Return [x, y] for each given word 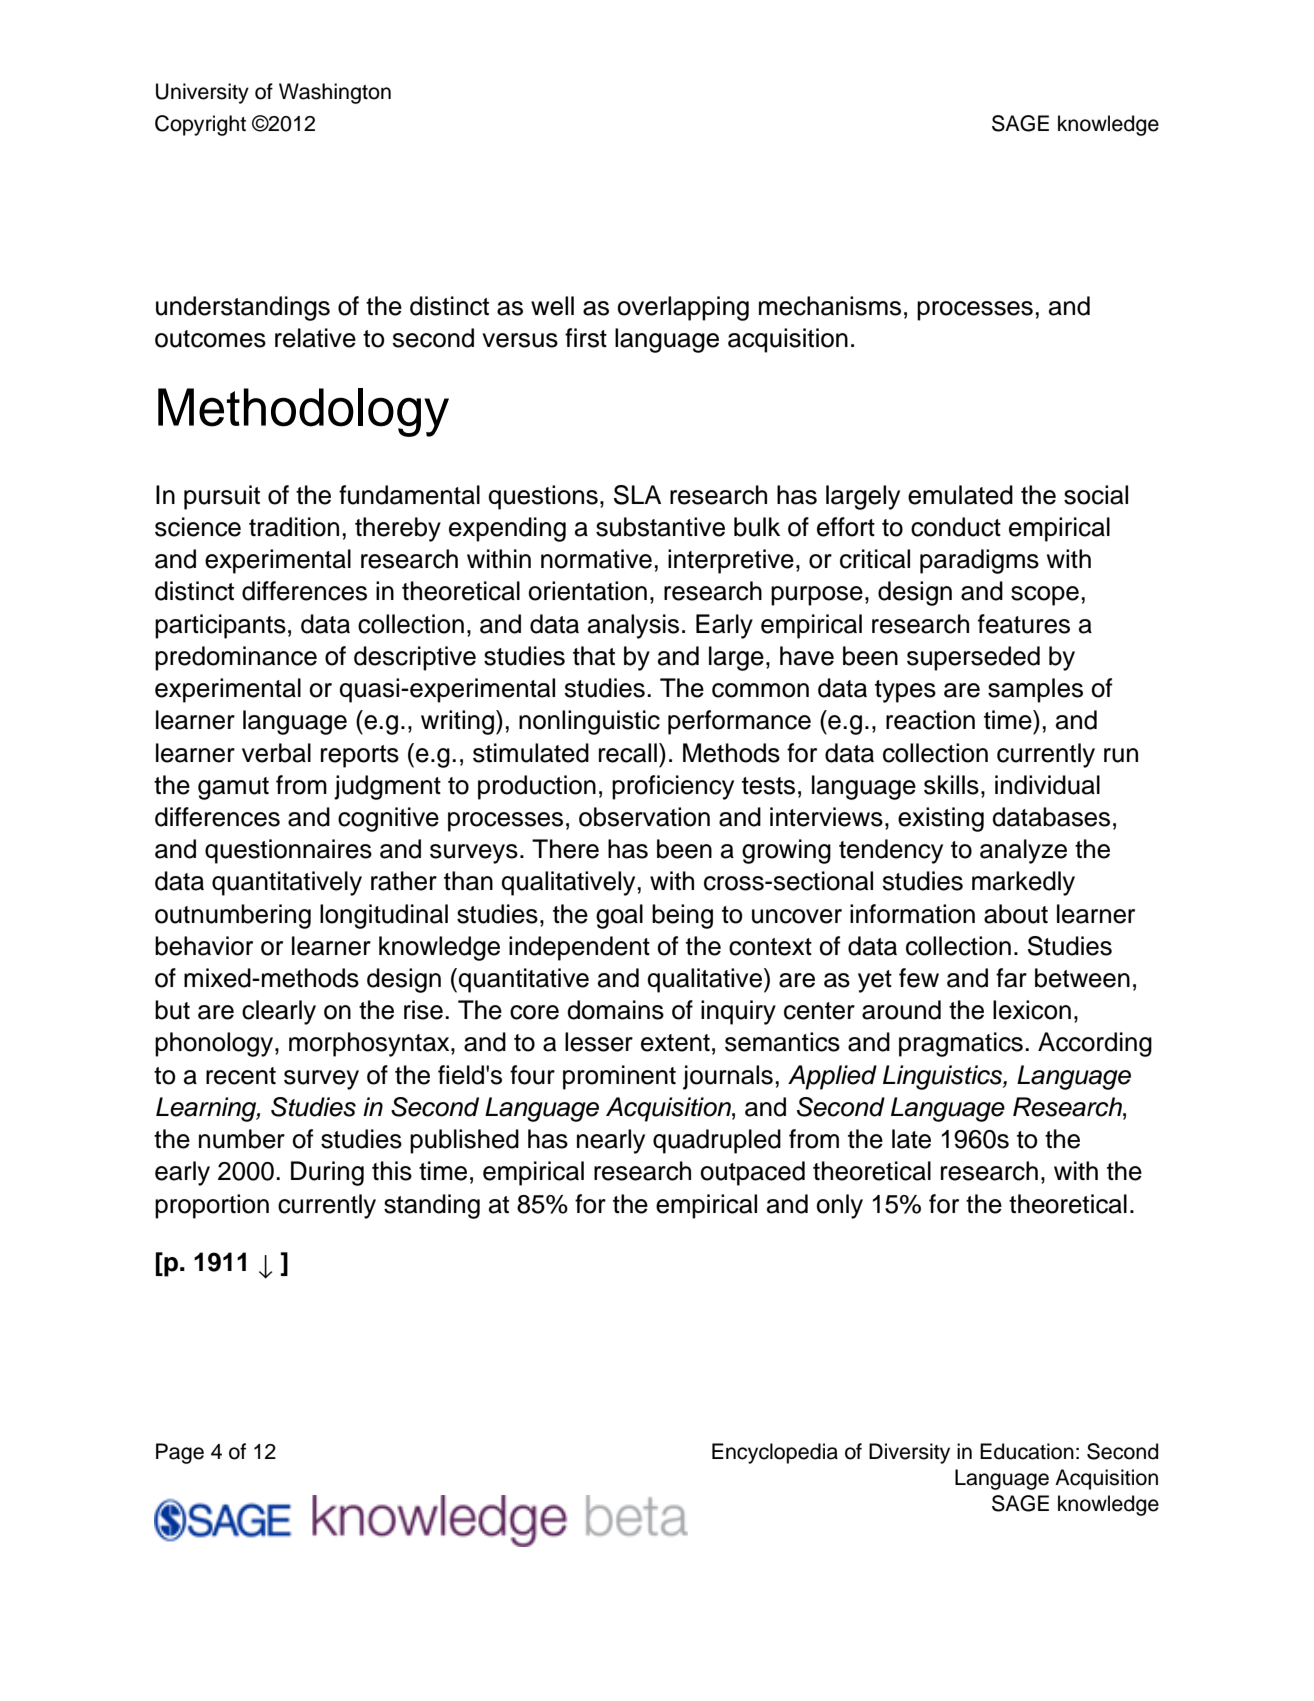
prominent [619, 1077]
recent [241, 1076]
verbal [276, 753]
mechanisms [830, 306]
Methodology [303, 412]
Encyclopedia [775, 1453]
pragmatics [961, 1044]
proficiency [673, 787]
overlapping [683, 308]
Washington [335, 93]
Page [180, 1453]
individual [1047, 785]
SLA [637, 495]
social [1096, 495]
